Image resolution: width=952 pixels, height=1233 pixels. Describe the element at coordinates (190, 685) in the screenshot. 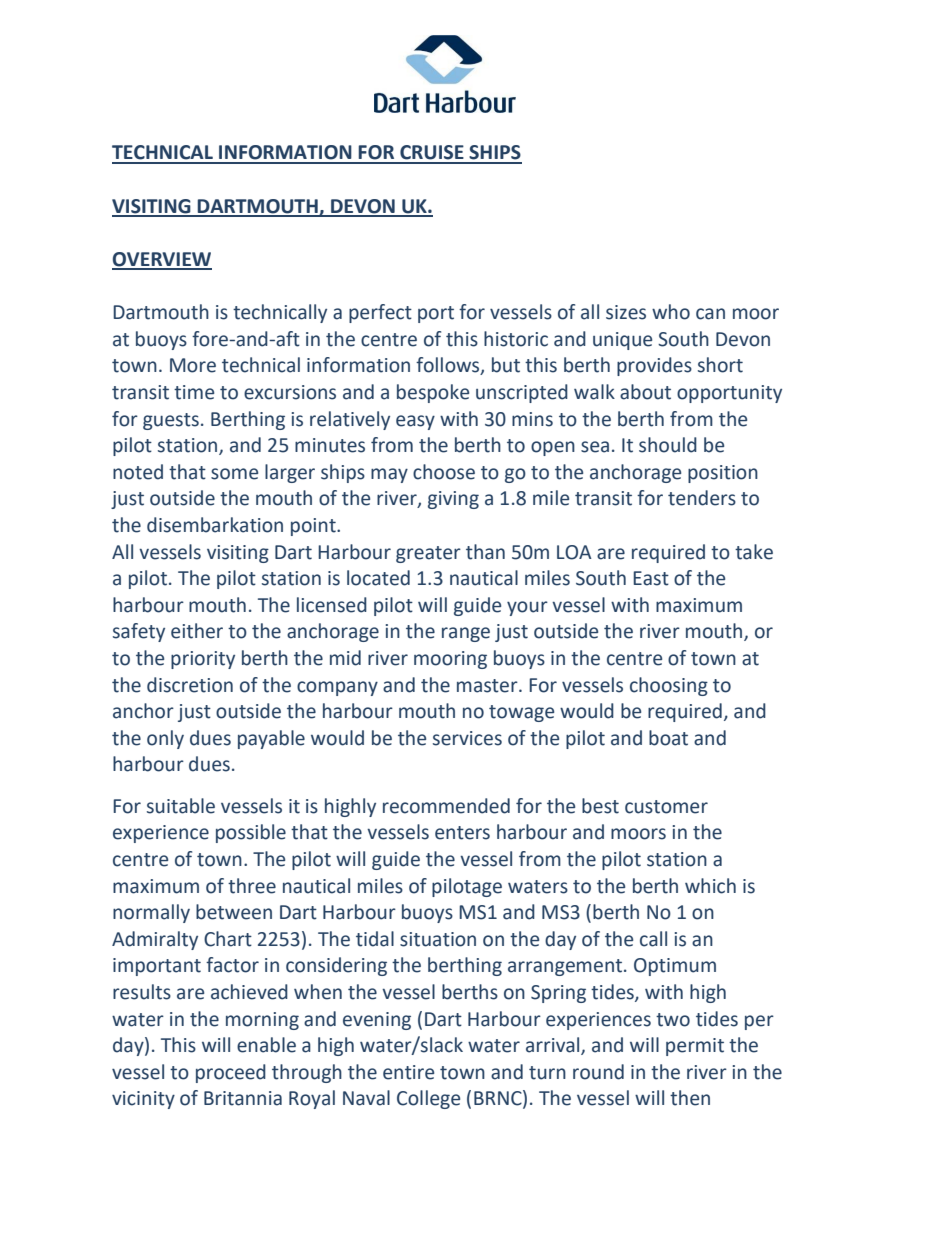

I see `discretion` at that location.
